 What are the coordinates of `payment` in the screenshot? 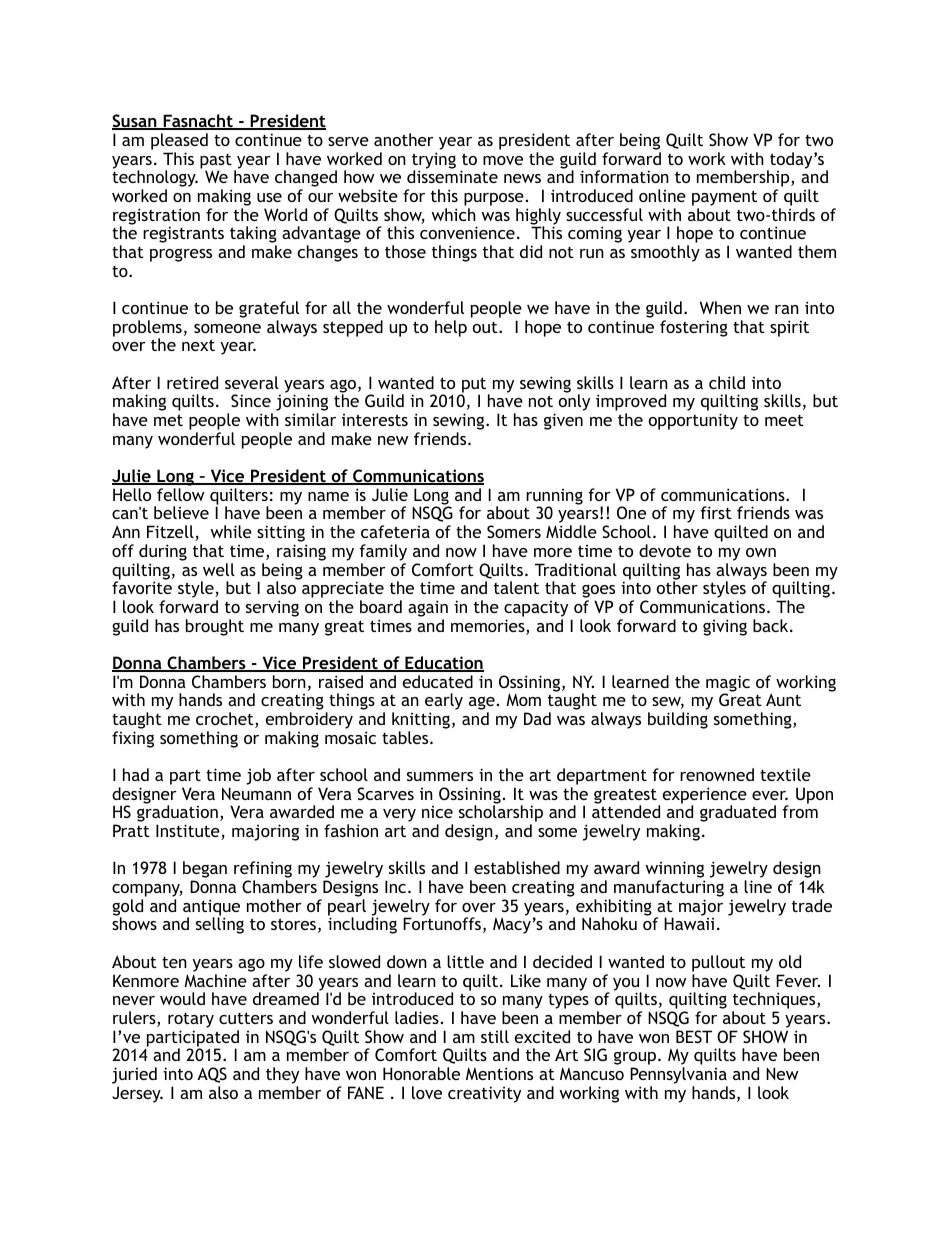 It's located at (724, 198).
